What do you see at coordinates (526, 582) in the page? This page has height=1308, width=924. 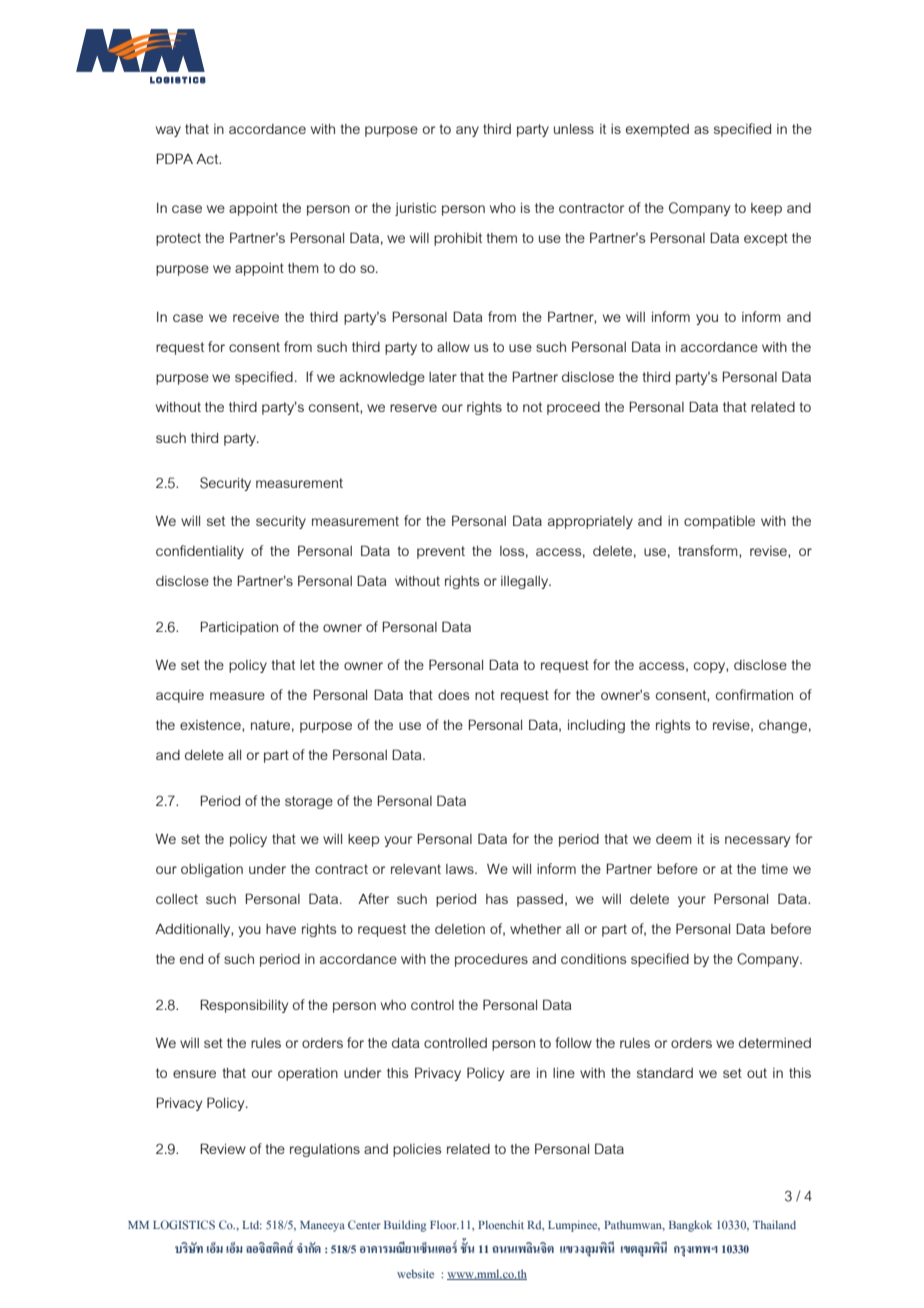 I see `illegally` at bounding box center [526, 582].
